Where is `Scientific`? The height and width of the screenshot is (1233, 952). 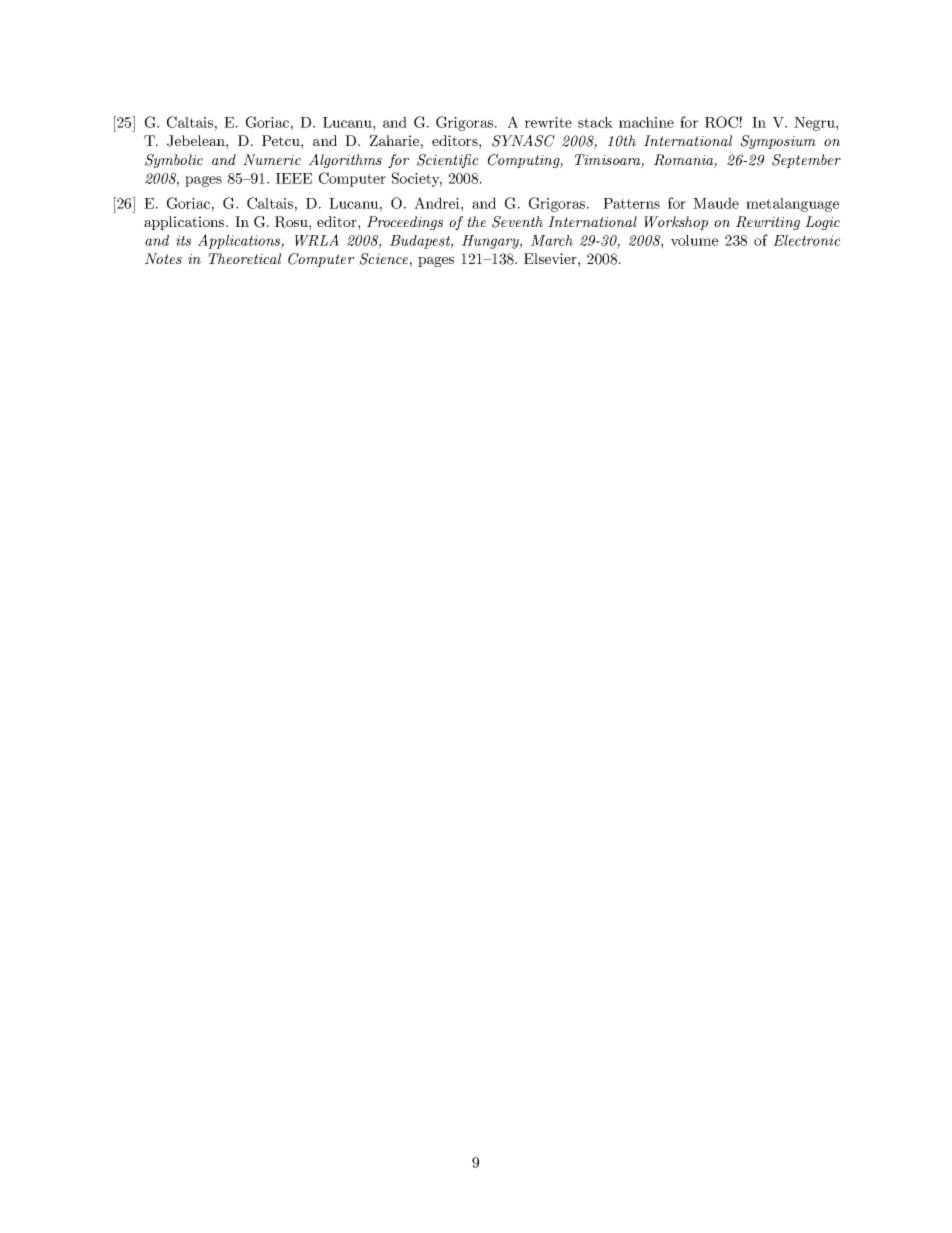
Scientific is located at coordinates (447, 161).
